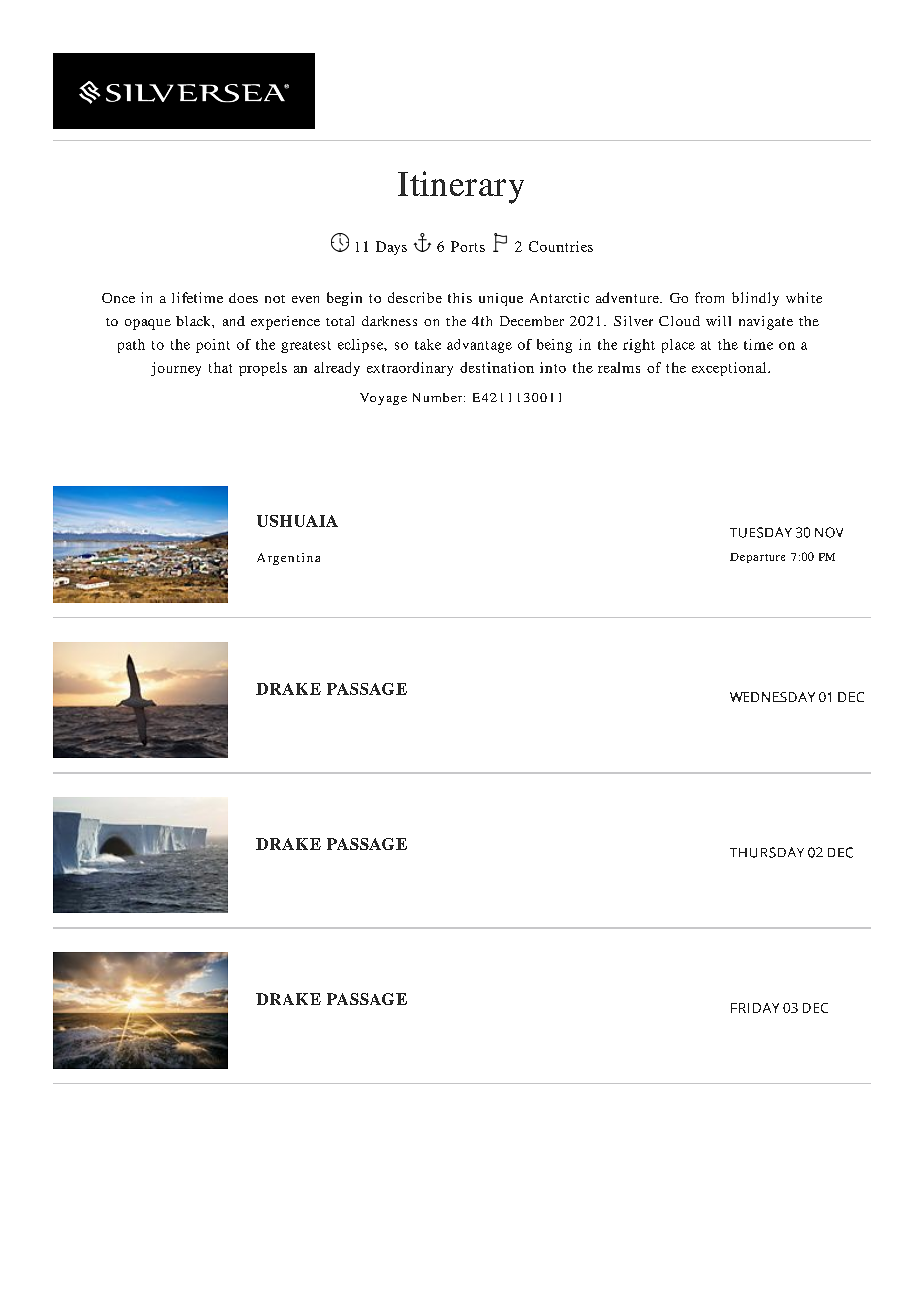 Image resolution: width=924 pixels, height=1308 pixels. Describe the element at coordinates (460, 298) in the image. I see `this` at that location.
